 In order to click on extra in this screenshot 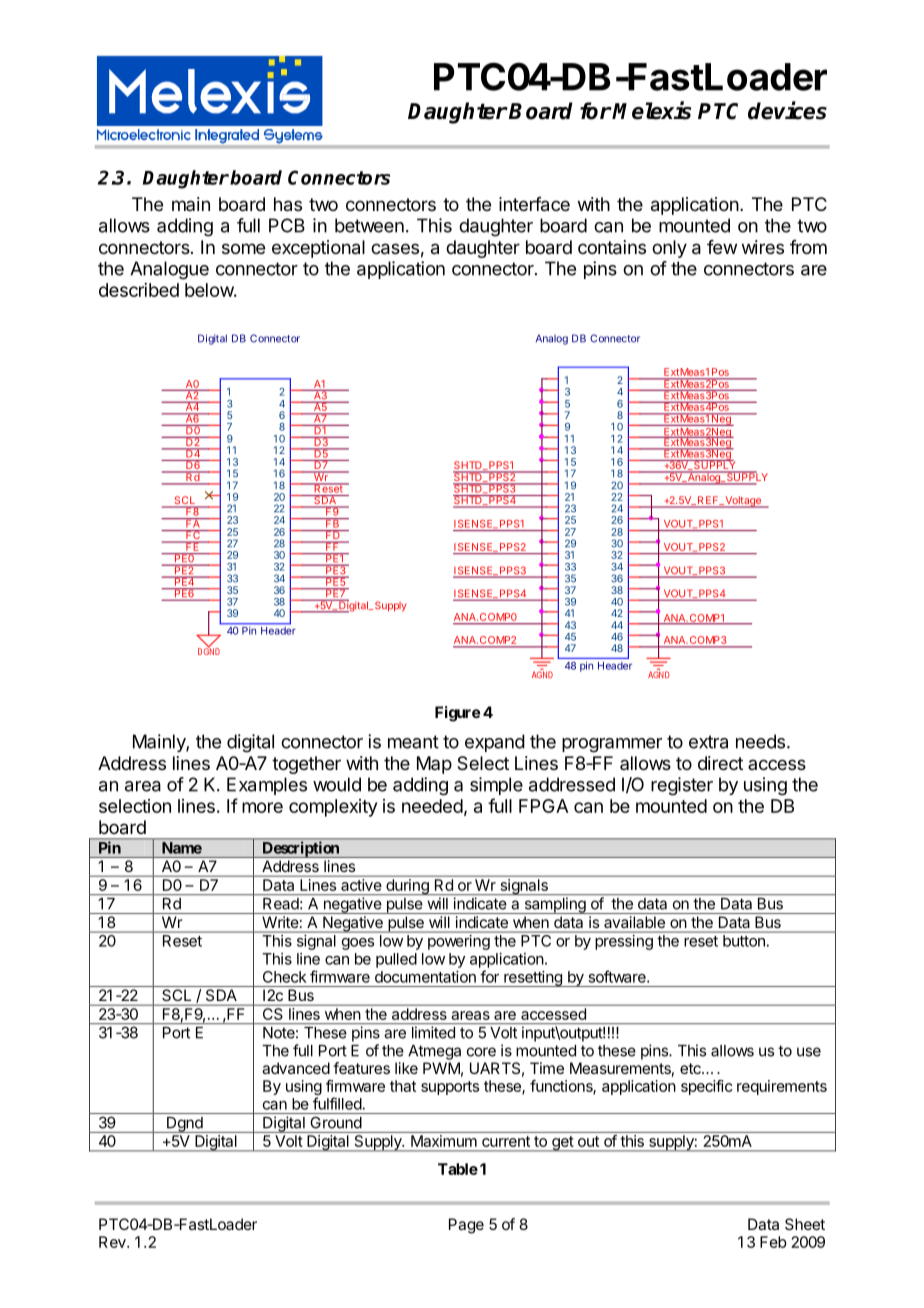, I will do `click(708, 742)`.
